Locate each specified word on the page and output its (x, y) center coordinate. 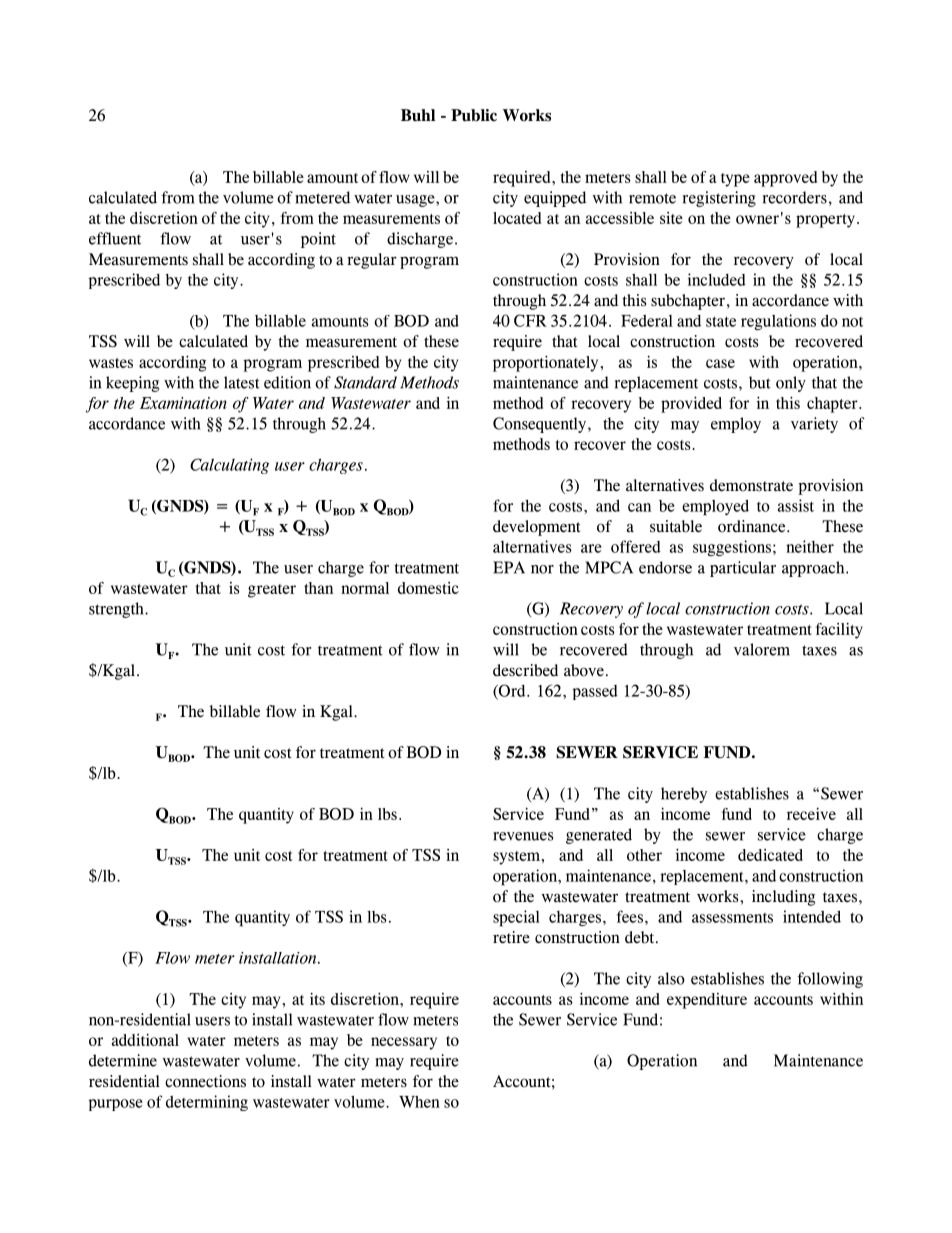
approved (785, 179)
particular (743, 569)
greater (272, 591)
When (419, 1102)
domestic (428, 588)
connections (205, 1081)
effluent (115, 238)
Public (474, 115)
